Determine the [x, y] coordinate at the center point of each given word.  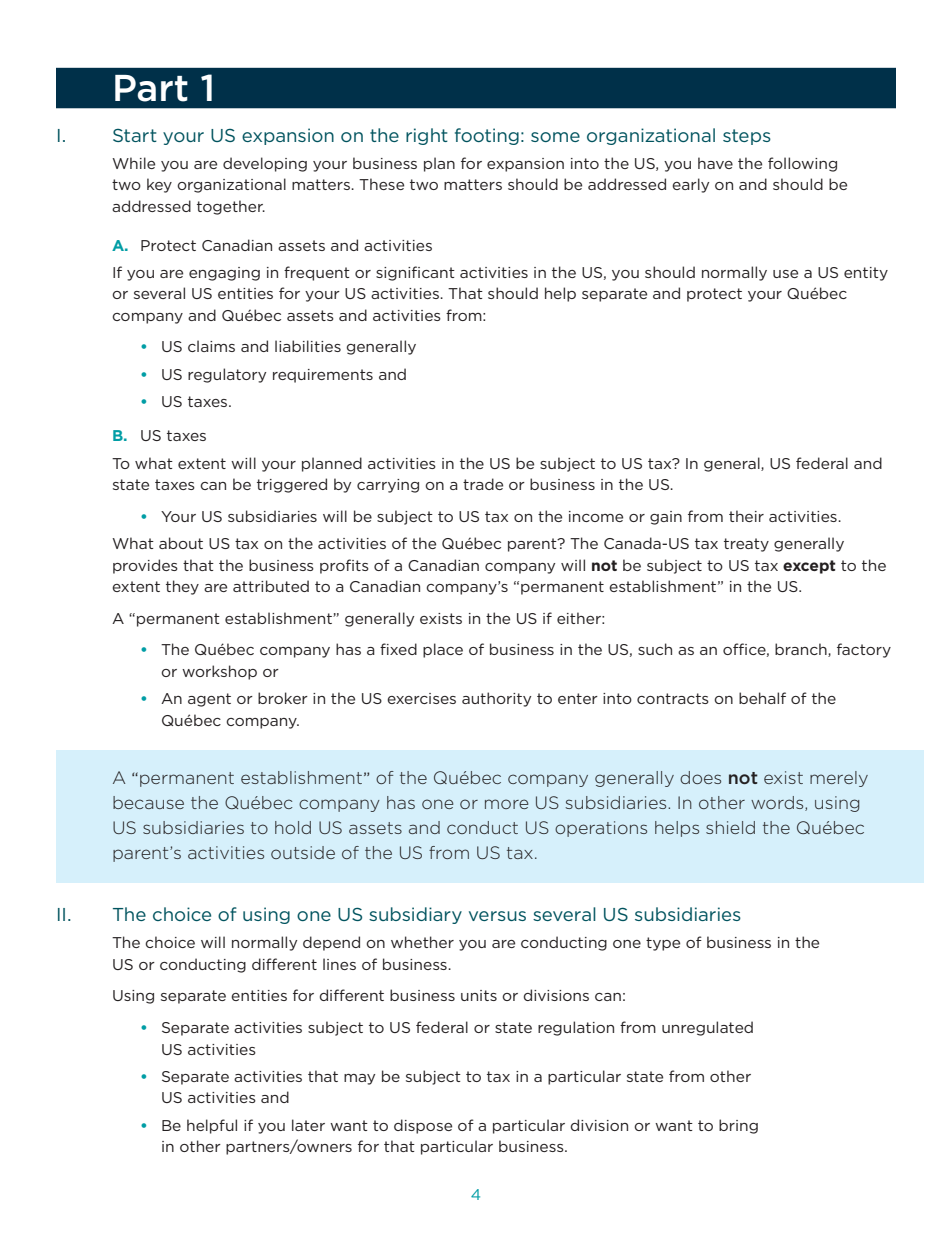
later [308, 1125]
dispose [423, 1126]
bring [738, 1126]
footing [487, 136]
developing [265, 164]
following [802, 164]
